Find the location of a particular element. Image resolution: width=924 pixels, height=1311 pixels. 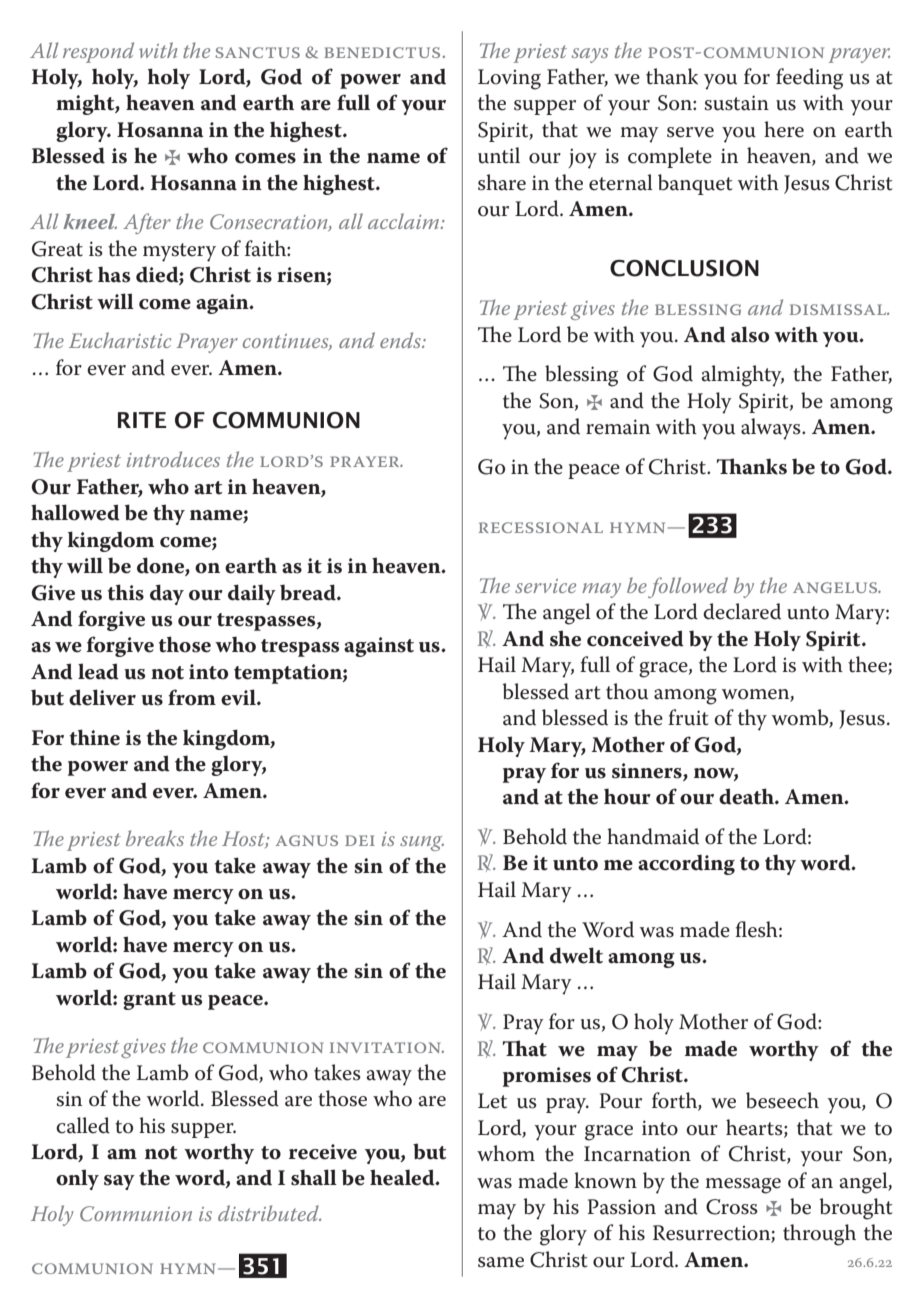

respond is located at coordinates (98, 52).
